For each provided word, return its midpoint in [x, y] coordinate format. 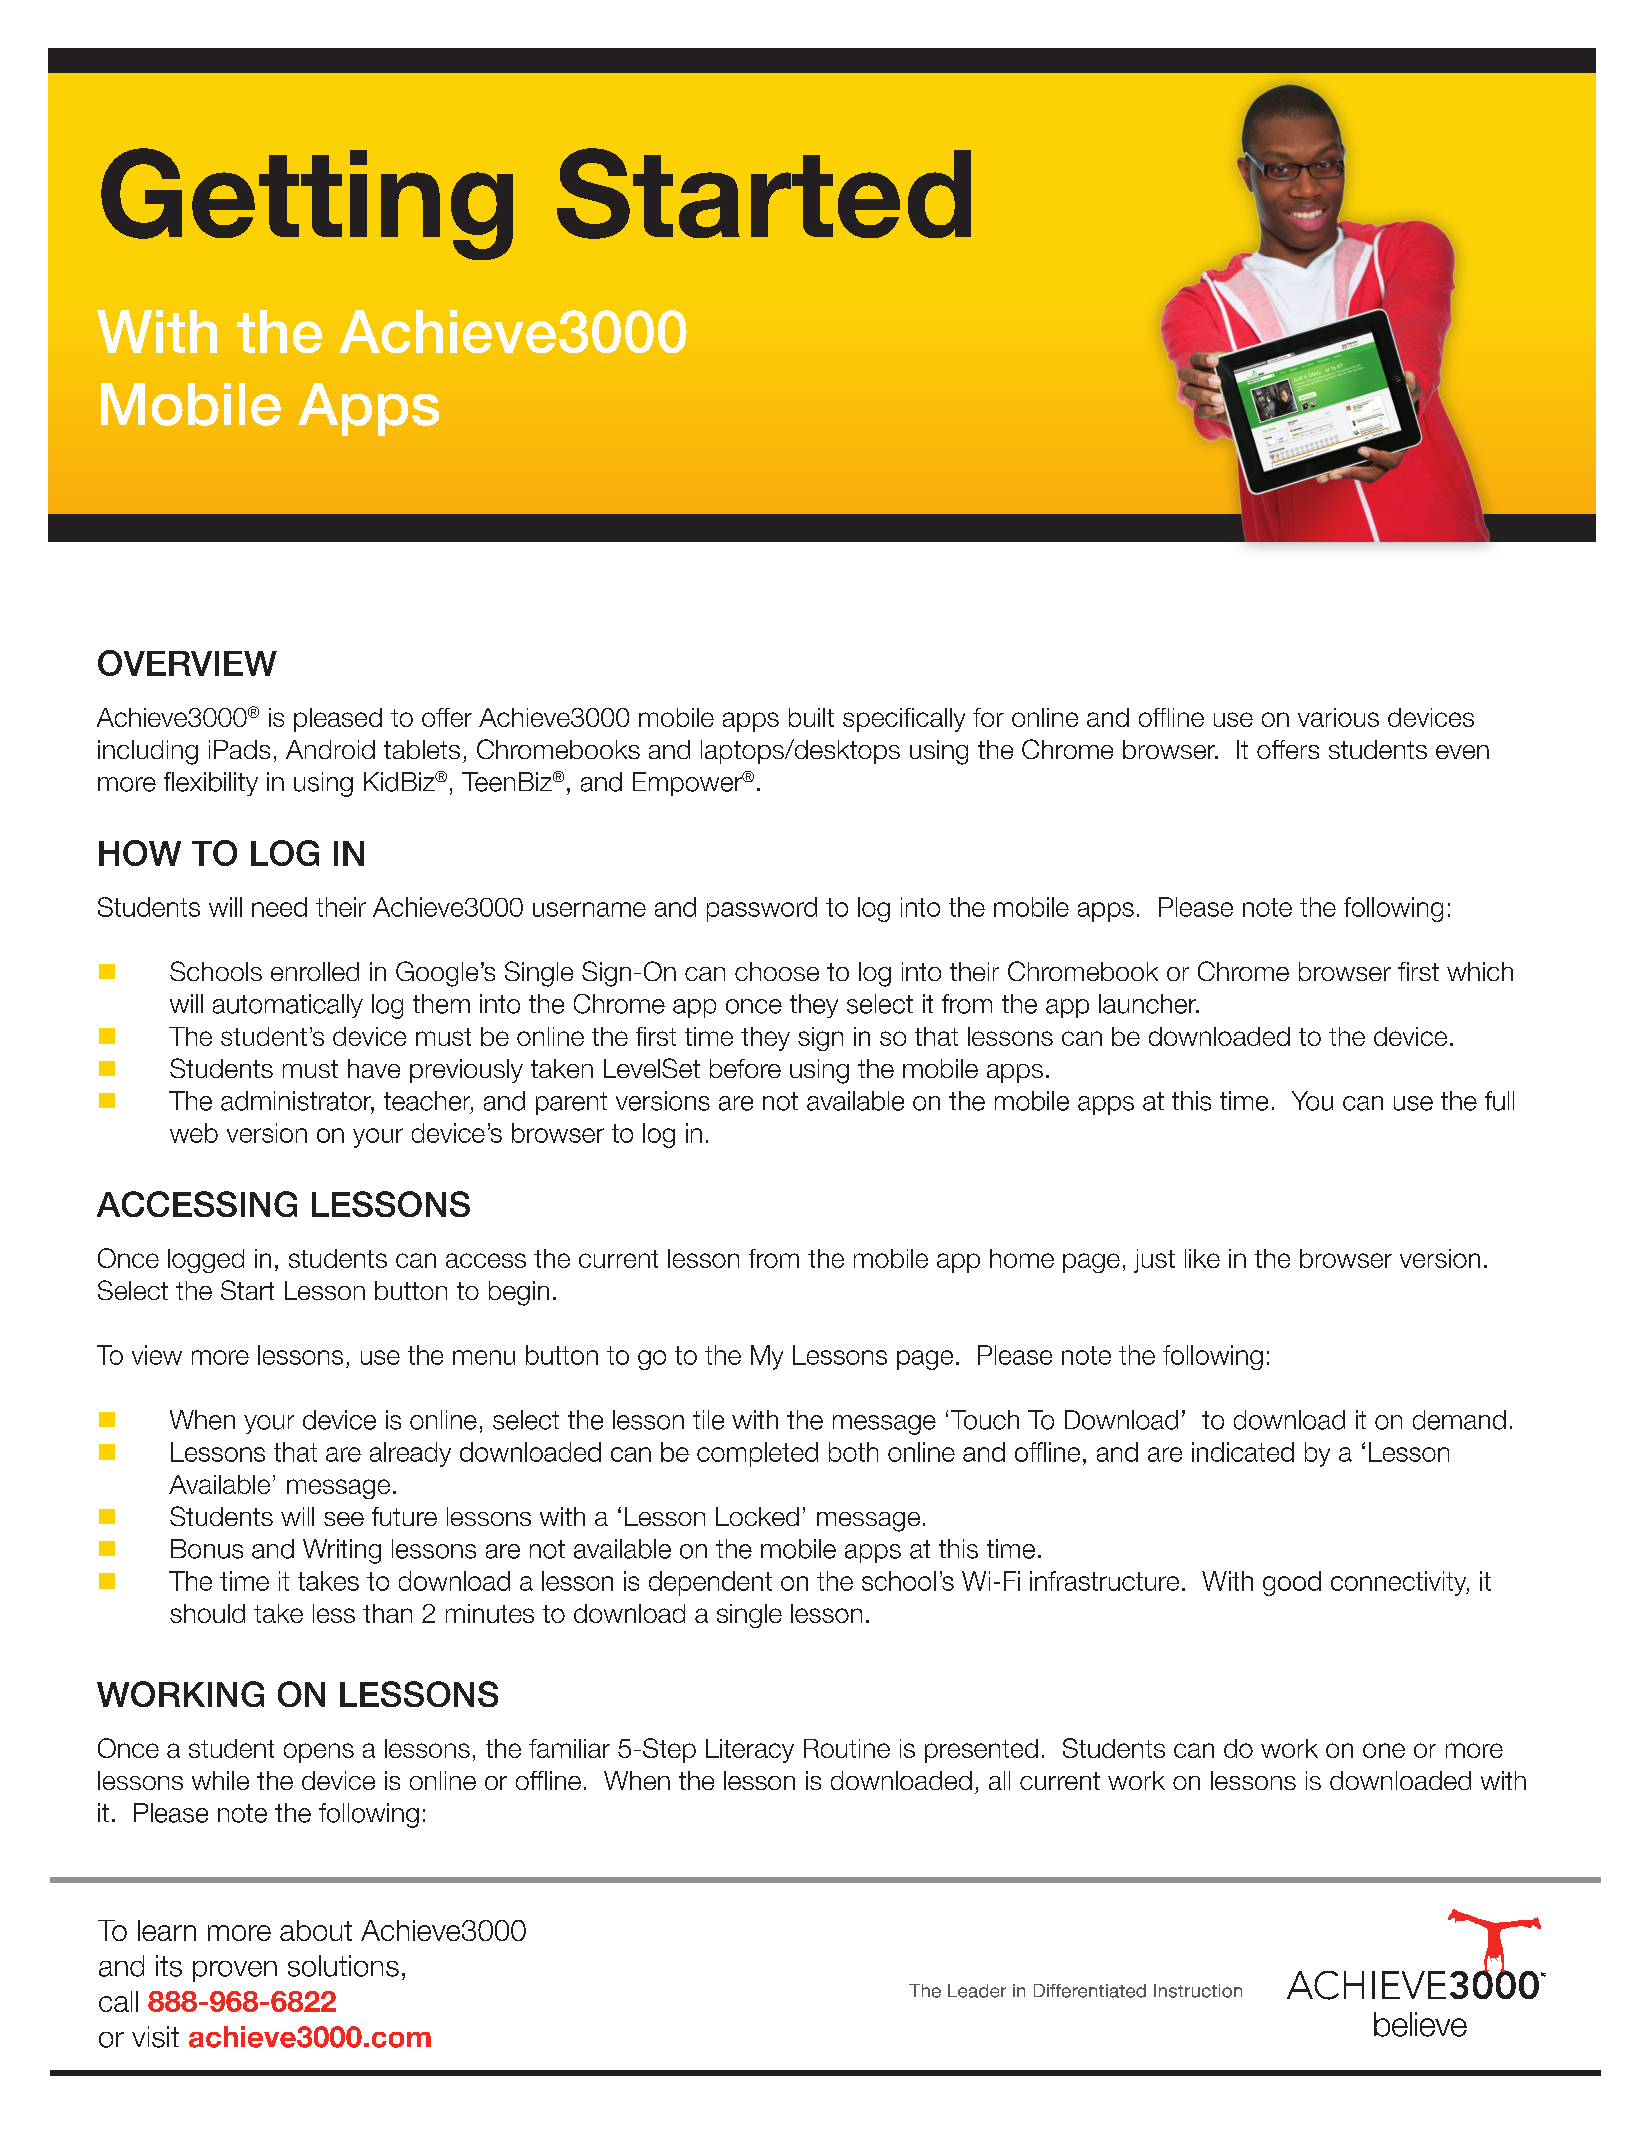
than [387, 1613]
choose [777, 971]
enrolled [315, 971]
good [1292, 1583]
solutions [343, 1966]
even [1462, 752]
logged [206, 1261]
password [762, 909]
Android [330, 749]
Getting [307, 204]
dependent [710, 1583]
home [1022, 1258]
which [1480, 971]
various [1338, 717]
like [1202, 1258]
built [811, 717]
